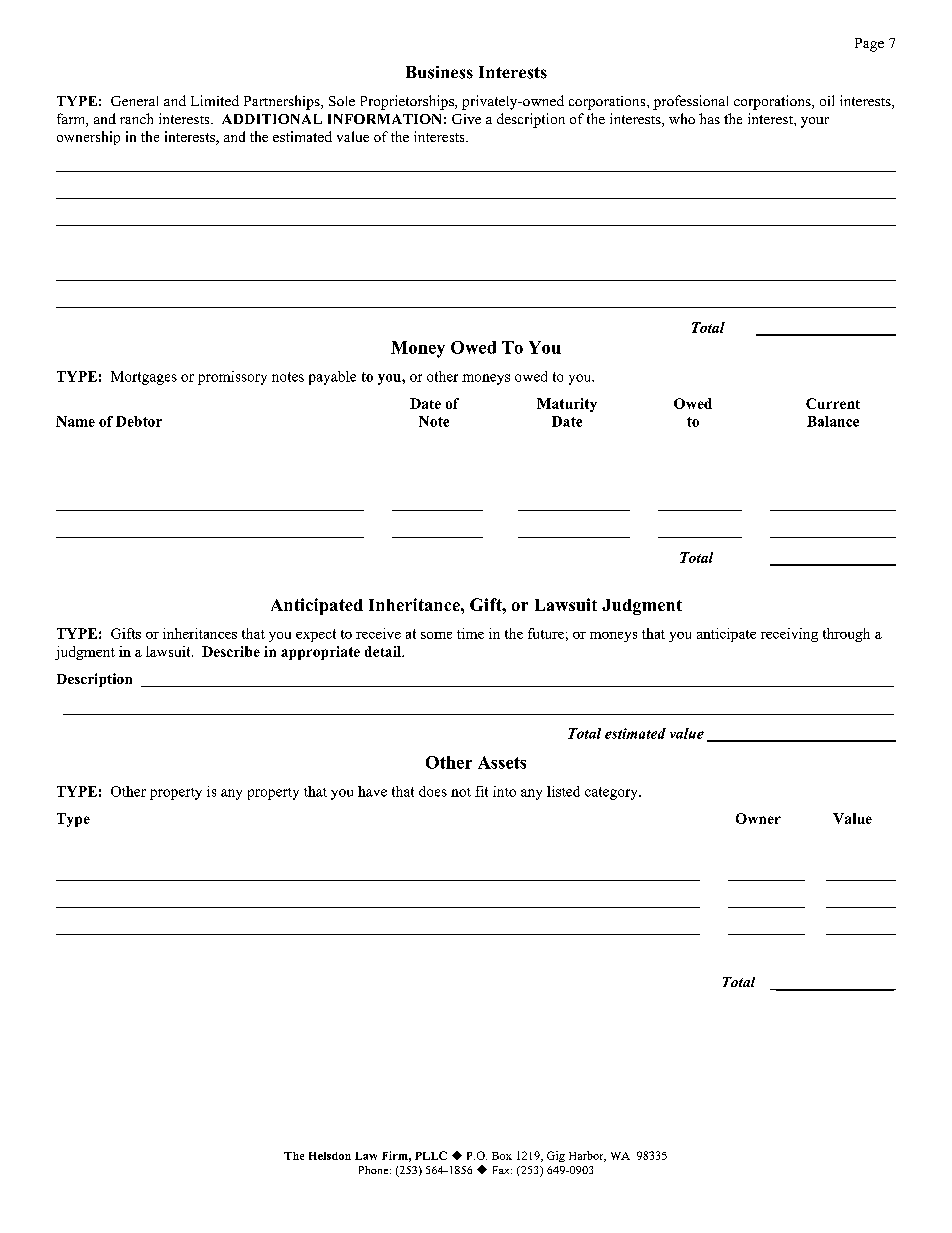 This page has height=1233, width=952. What do you see at coordinates (827, 100) in the page?
I see `oil` at bounding box center [827, 100].
